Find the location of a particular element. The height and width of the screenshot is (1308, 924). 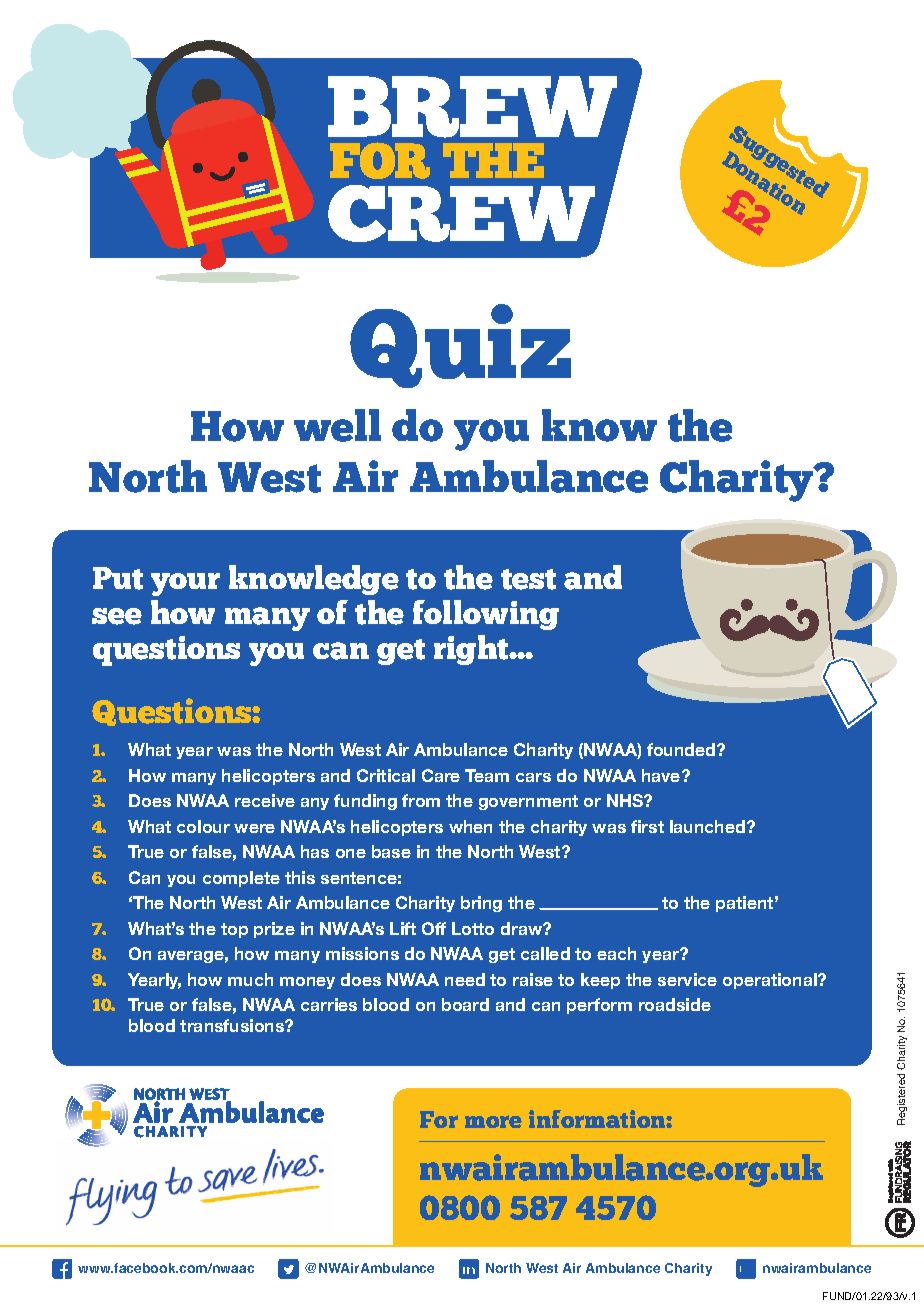

founded is located at coordinates (682, 749).
